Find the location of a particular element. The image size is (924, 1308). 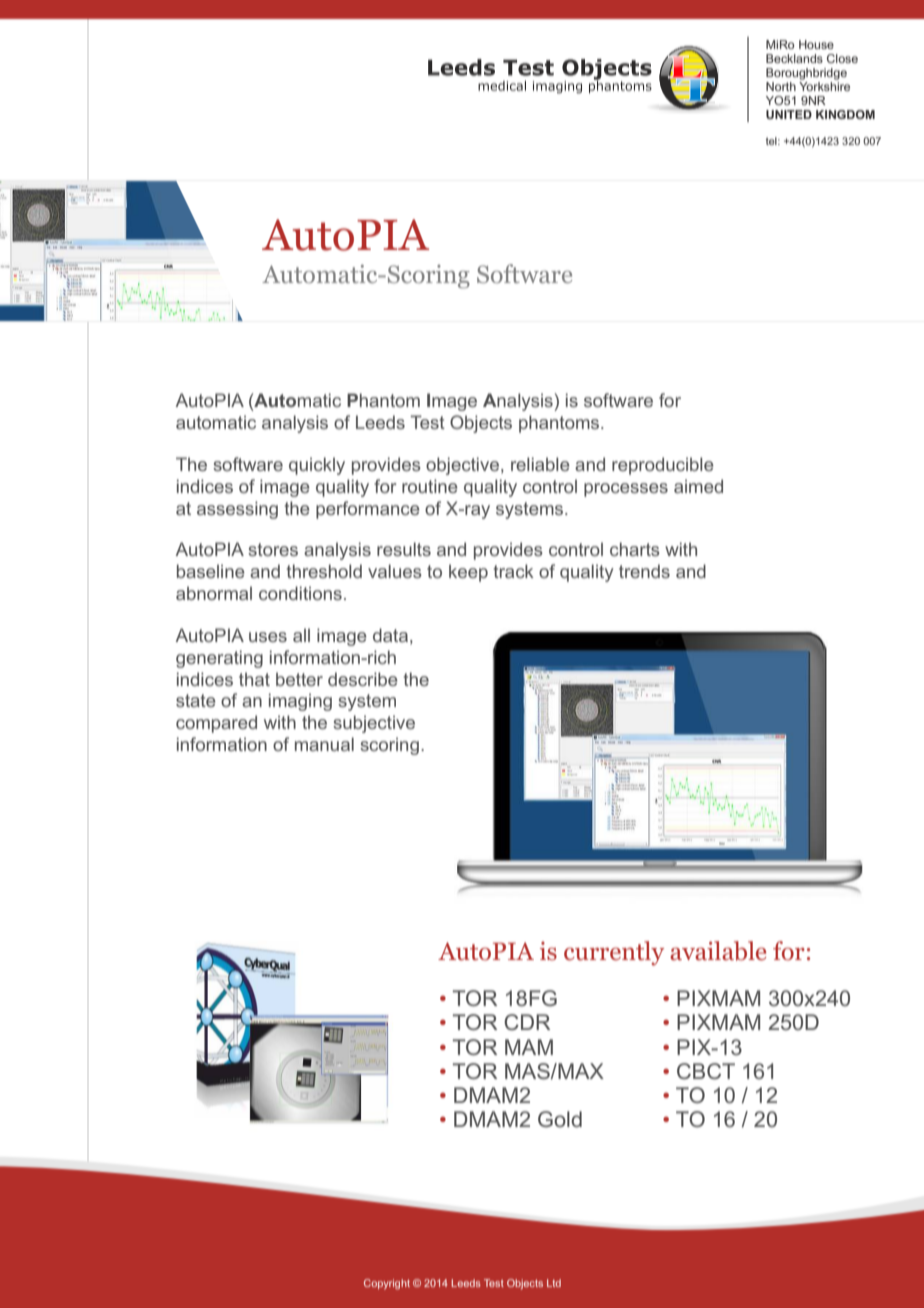

track is located at coordinates (514, 571).
